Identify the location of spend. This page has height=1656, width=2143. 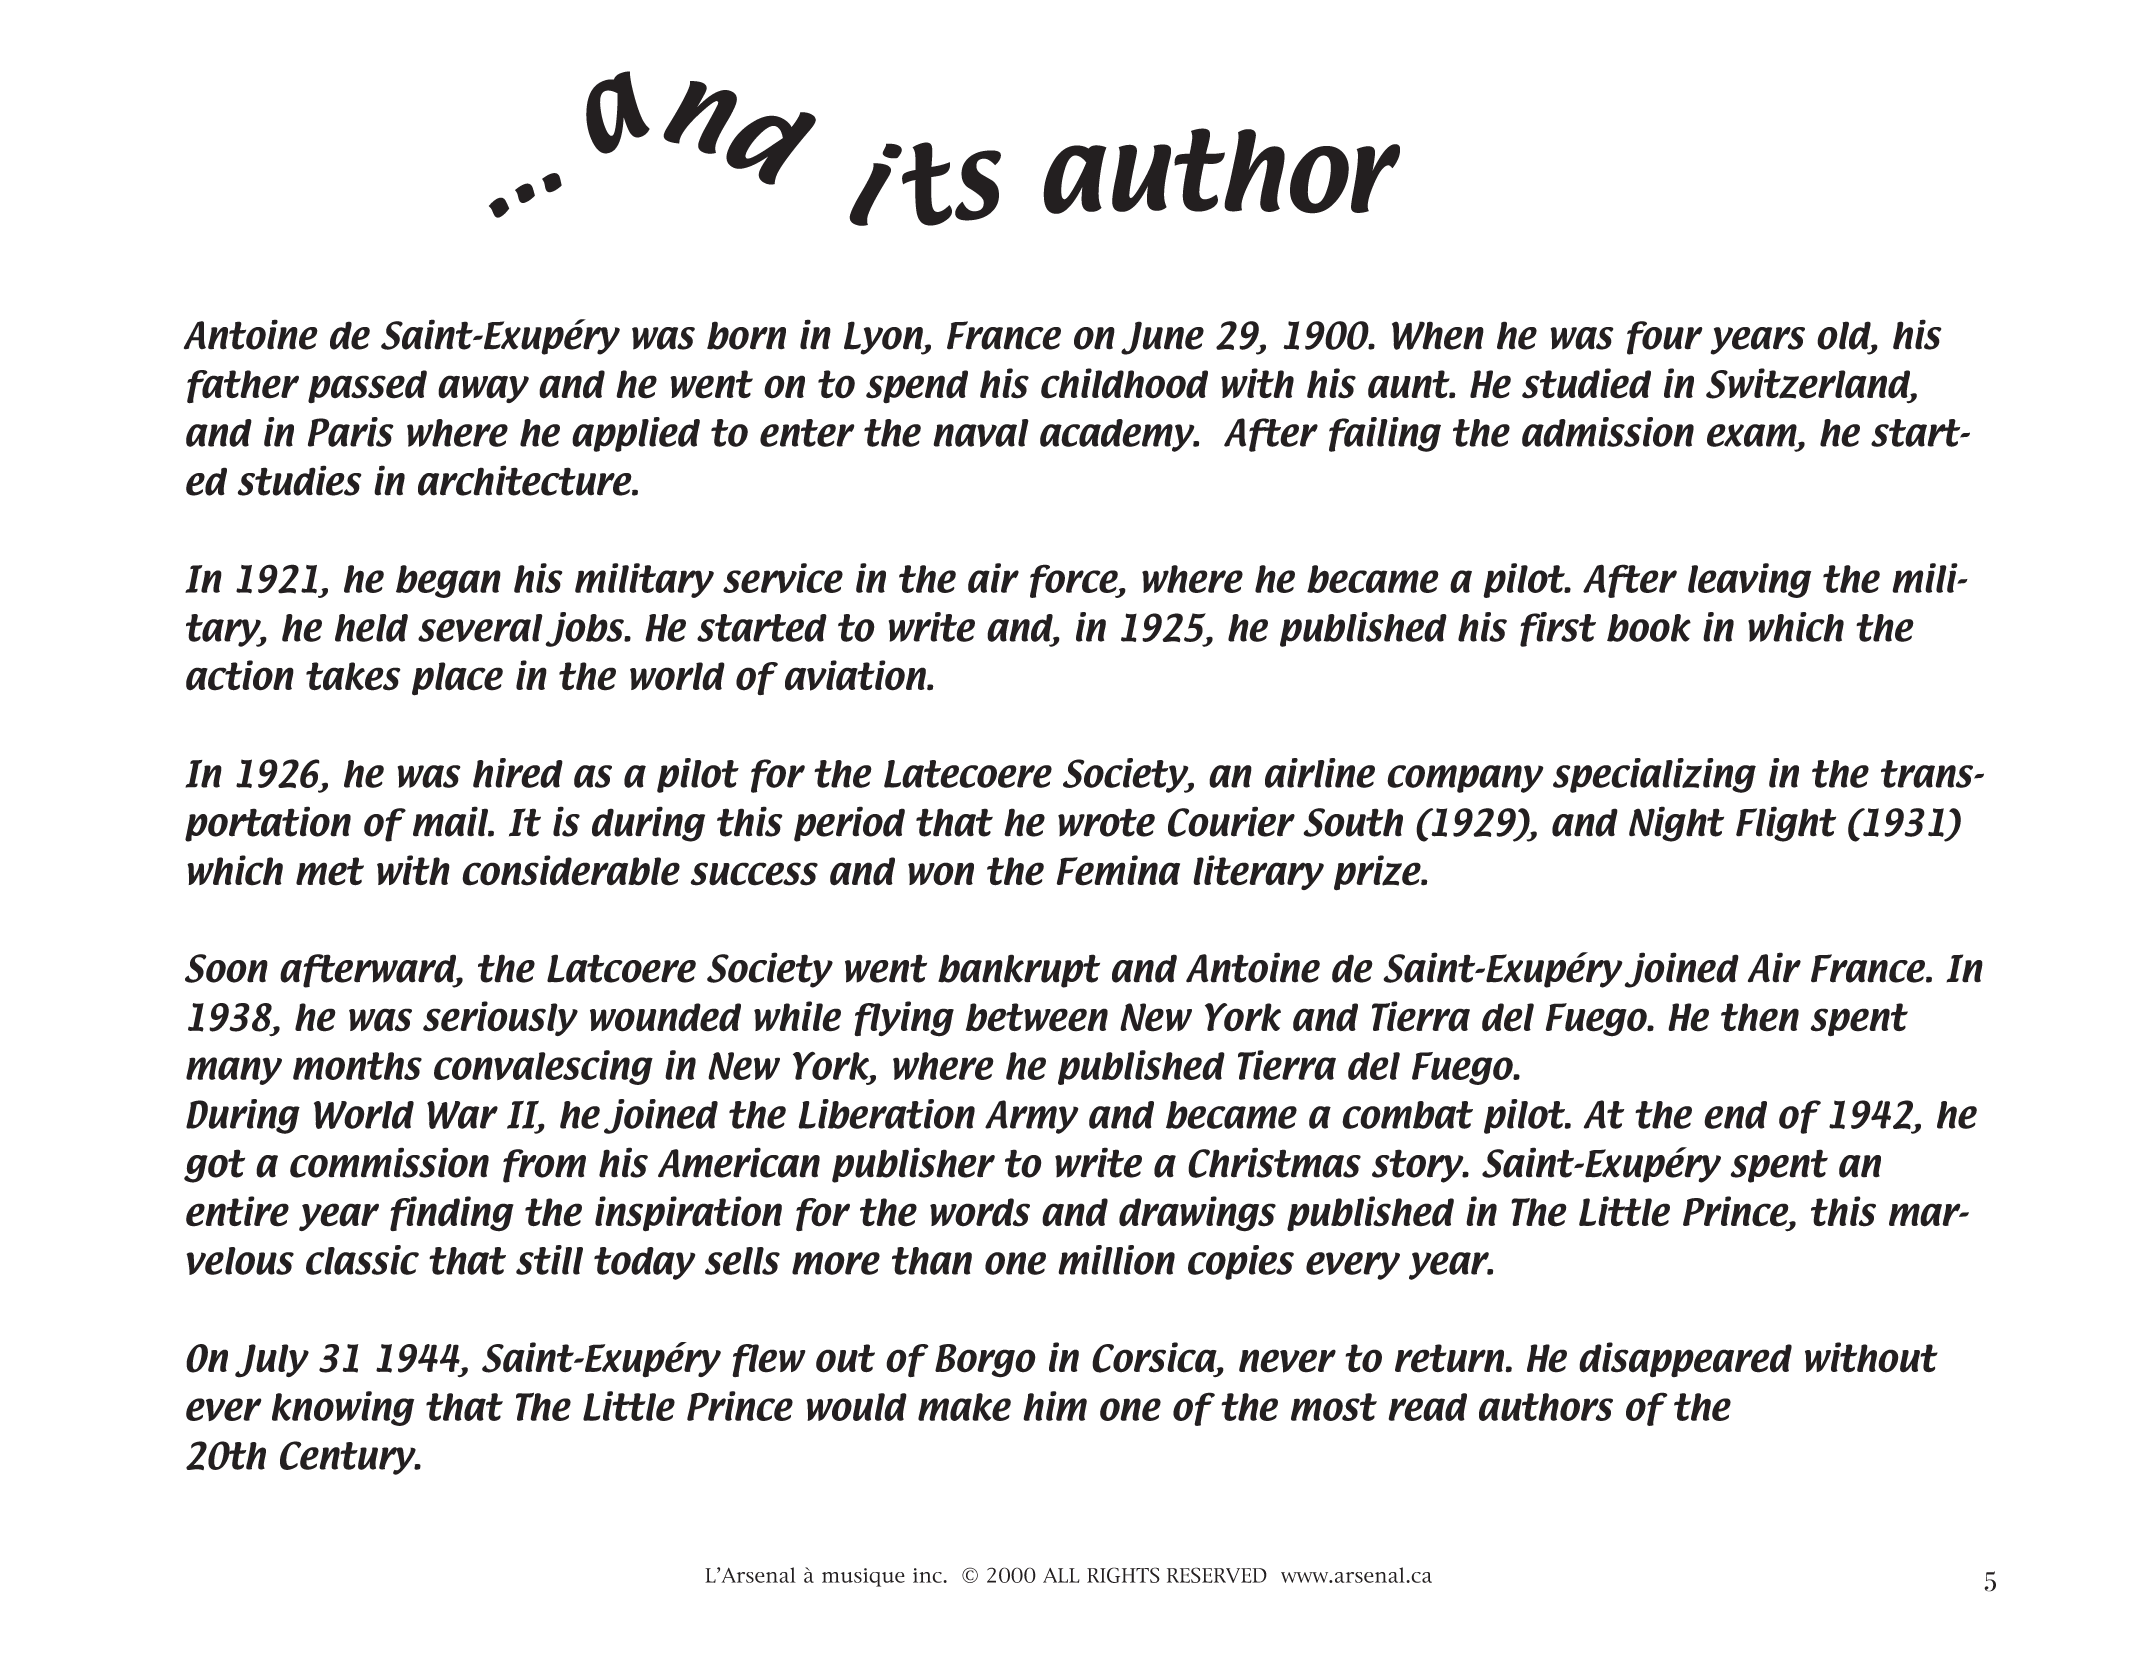
(917, 386).
